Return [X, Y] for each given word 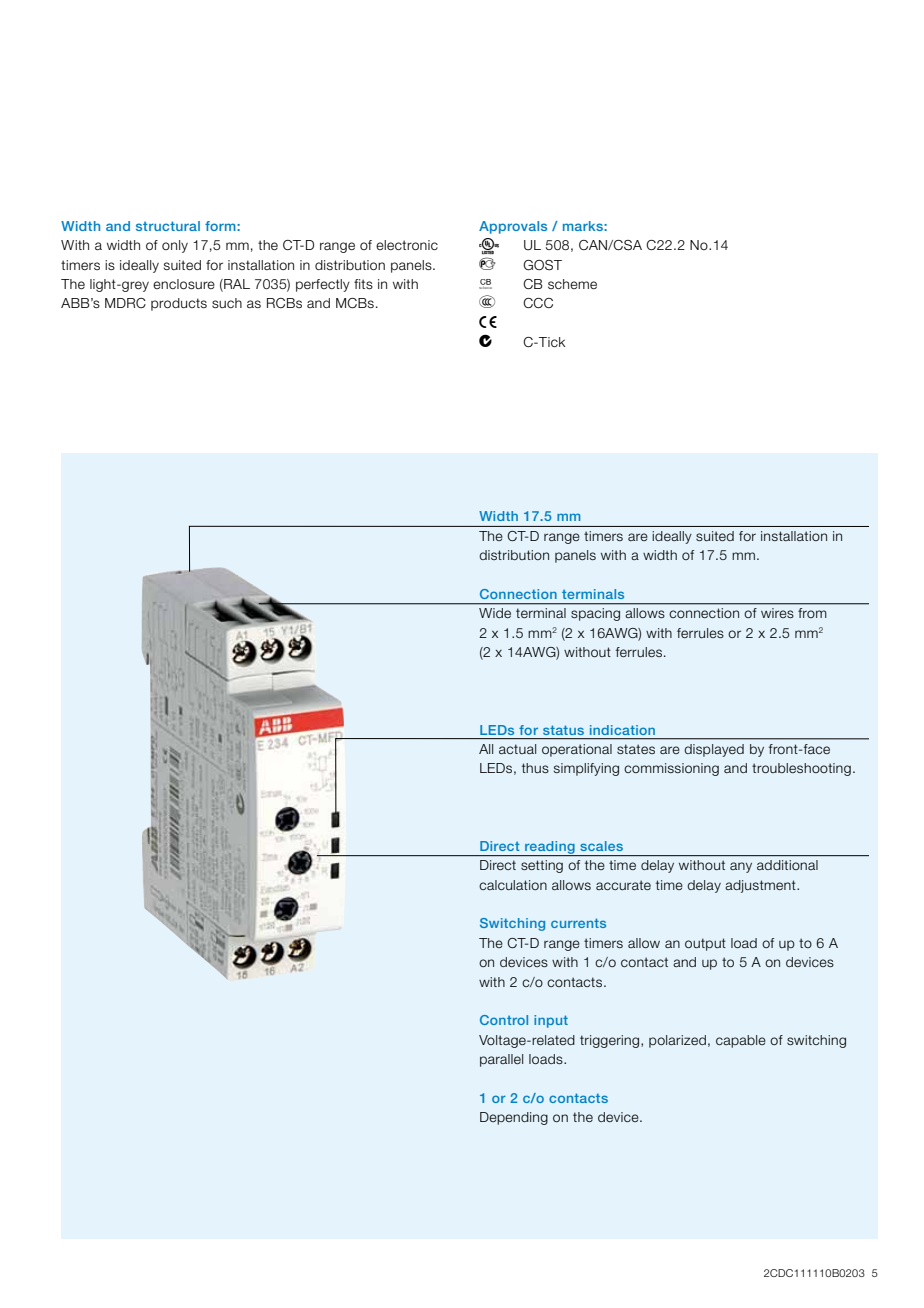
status [563, 730]
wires [777, 613]
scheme [572, 284]
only [175, 246]
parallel [501, 1060]
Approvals [513, 227]
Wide [495, 613]
